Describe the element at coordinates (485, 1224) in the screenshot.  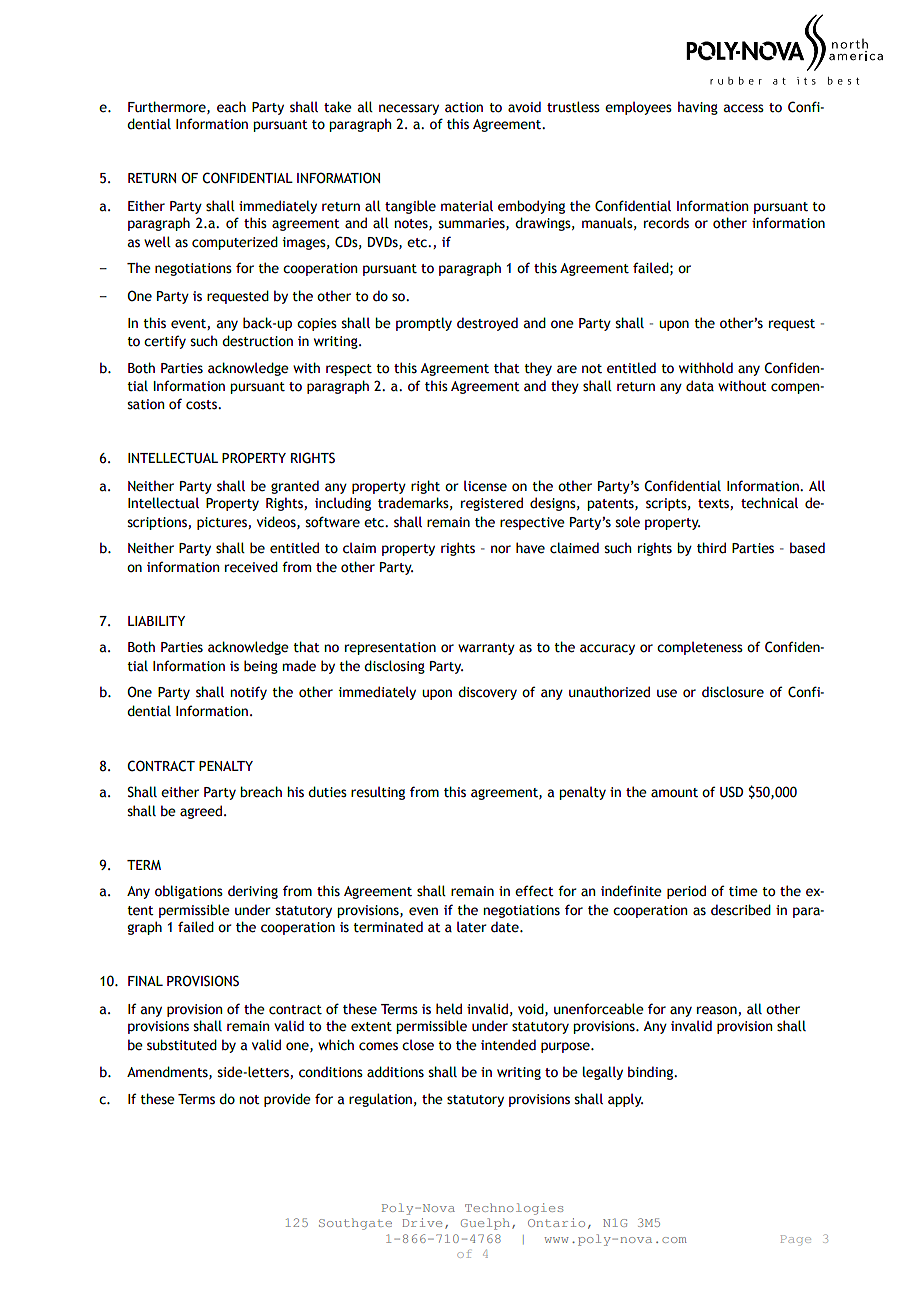
I see `Guelph` at that location.
